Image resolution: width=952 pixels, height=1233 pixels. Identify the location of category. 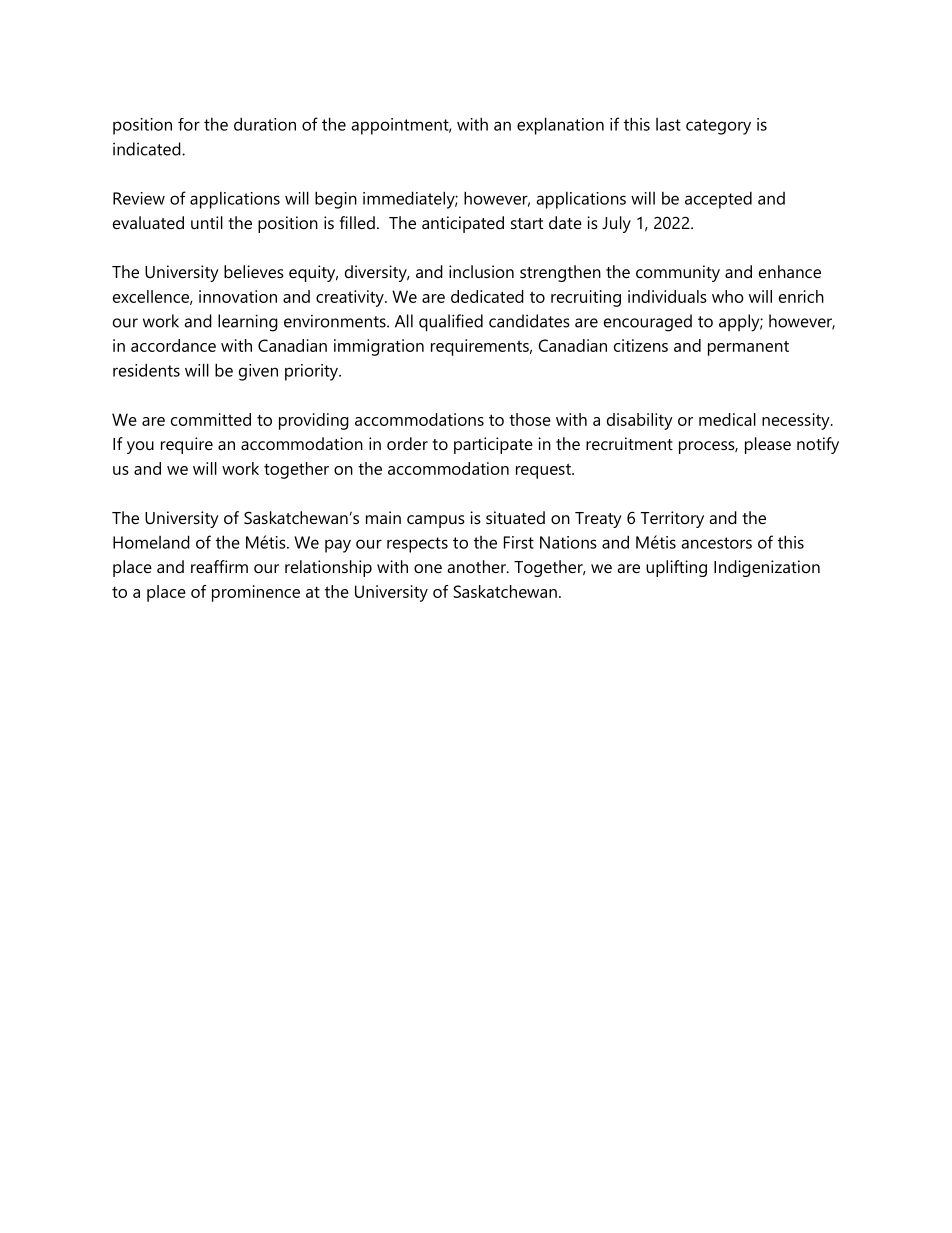
(718, 127).
